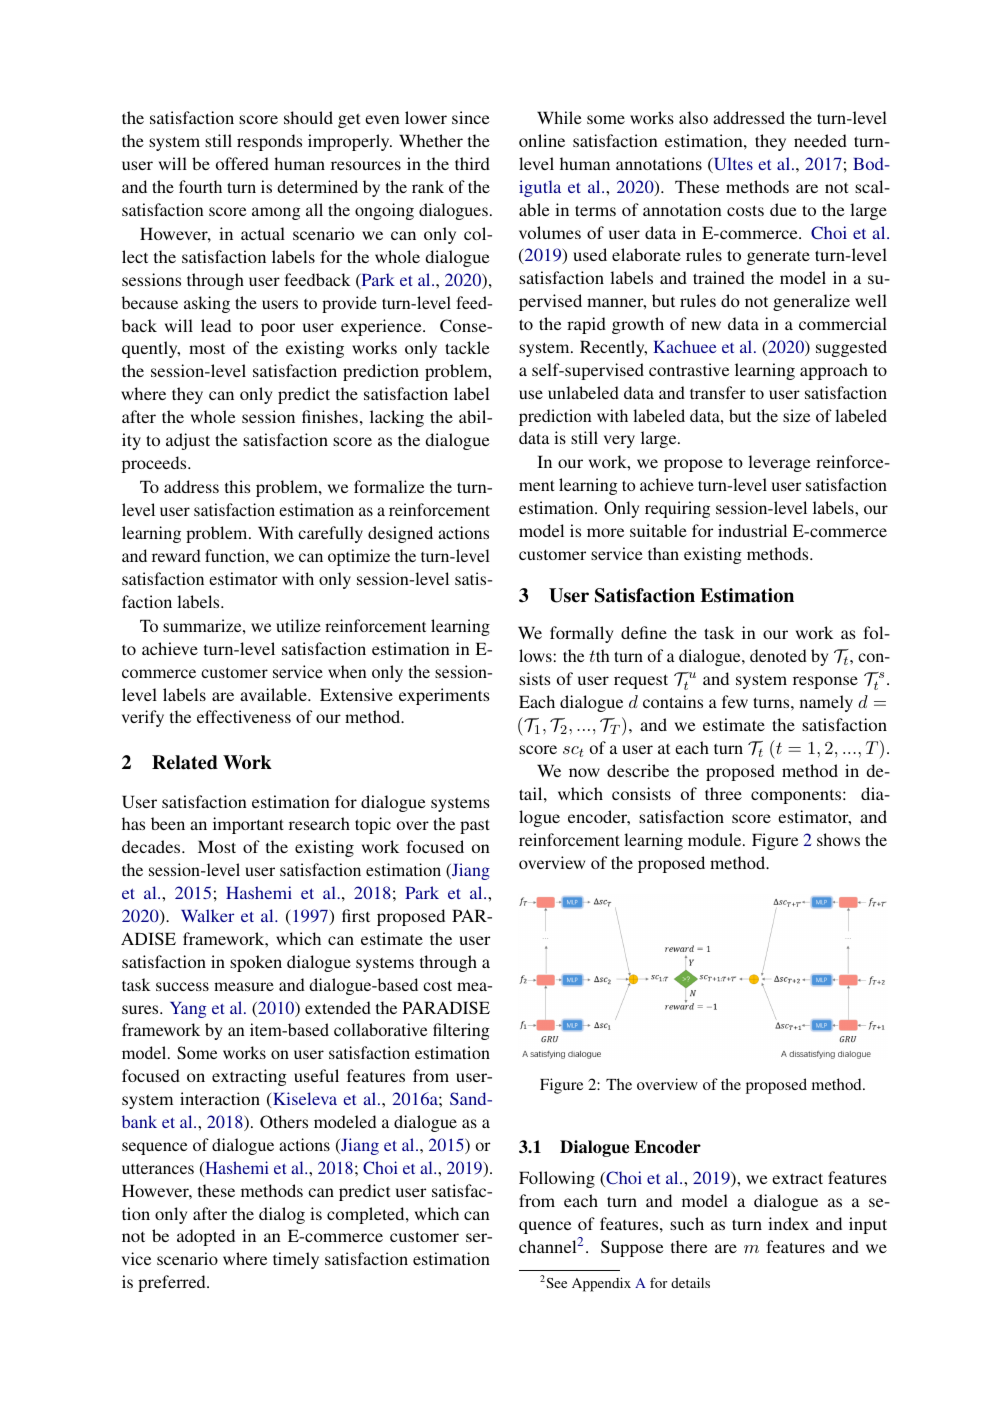  Describe the element at coordinates (826, 703) in the document. I see `namely` at that location.
